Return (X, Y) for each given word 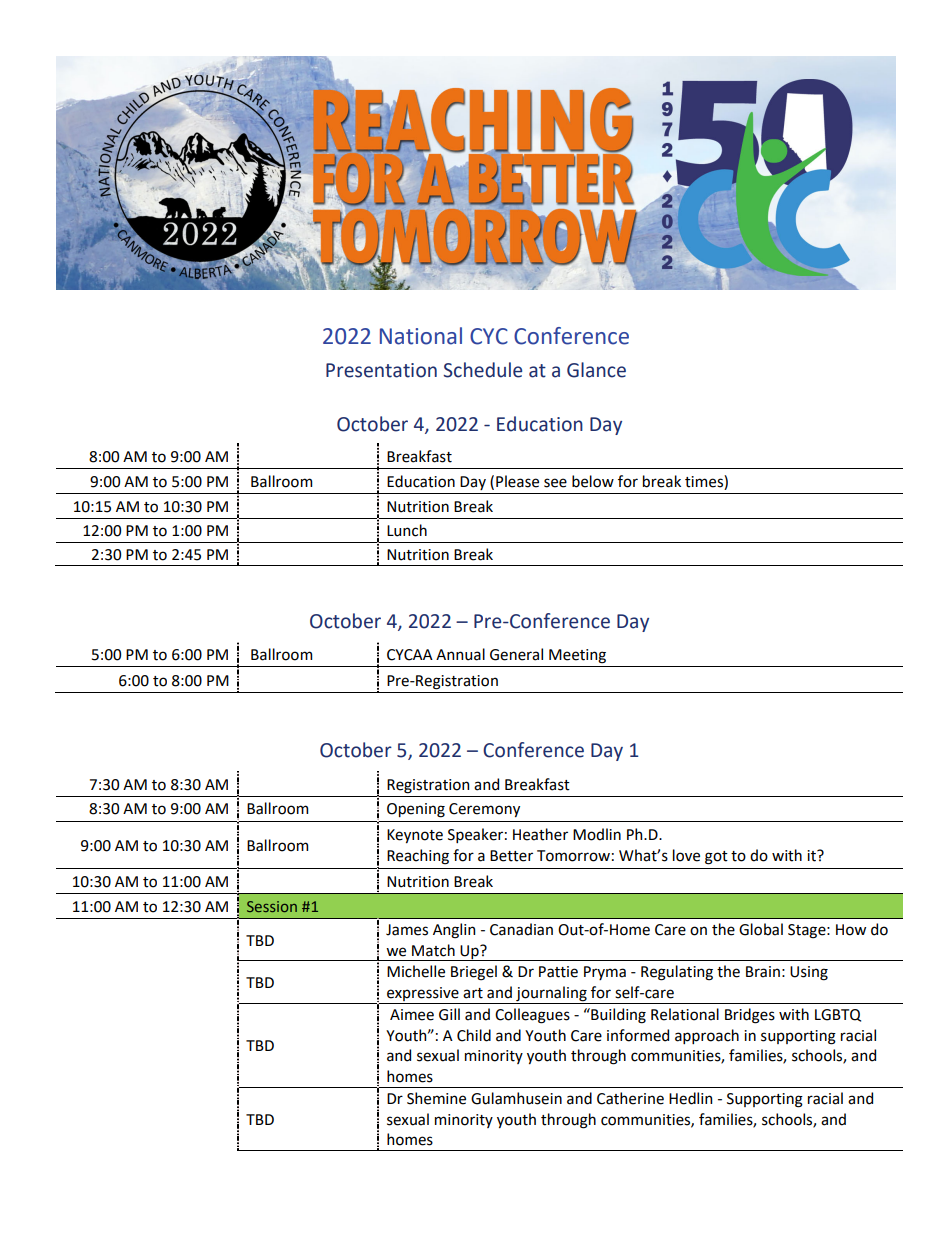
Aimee (412, 1015)
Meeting (577, 656)
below (593, 481)
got (716, 858)
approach (707, 1036)
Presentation (381, 370)
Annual (460, 654)
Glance (596, 370)
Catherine (630, 1098)
